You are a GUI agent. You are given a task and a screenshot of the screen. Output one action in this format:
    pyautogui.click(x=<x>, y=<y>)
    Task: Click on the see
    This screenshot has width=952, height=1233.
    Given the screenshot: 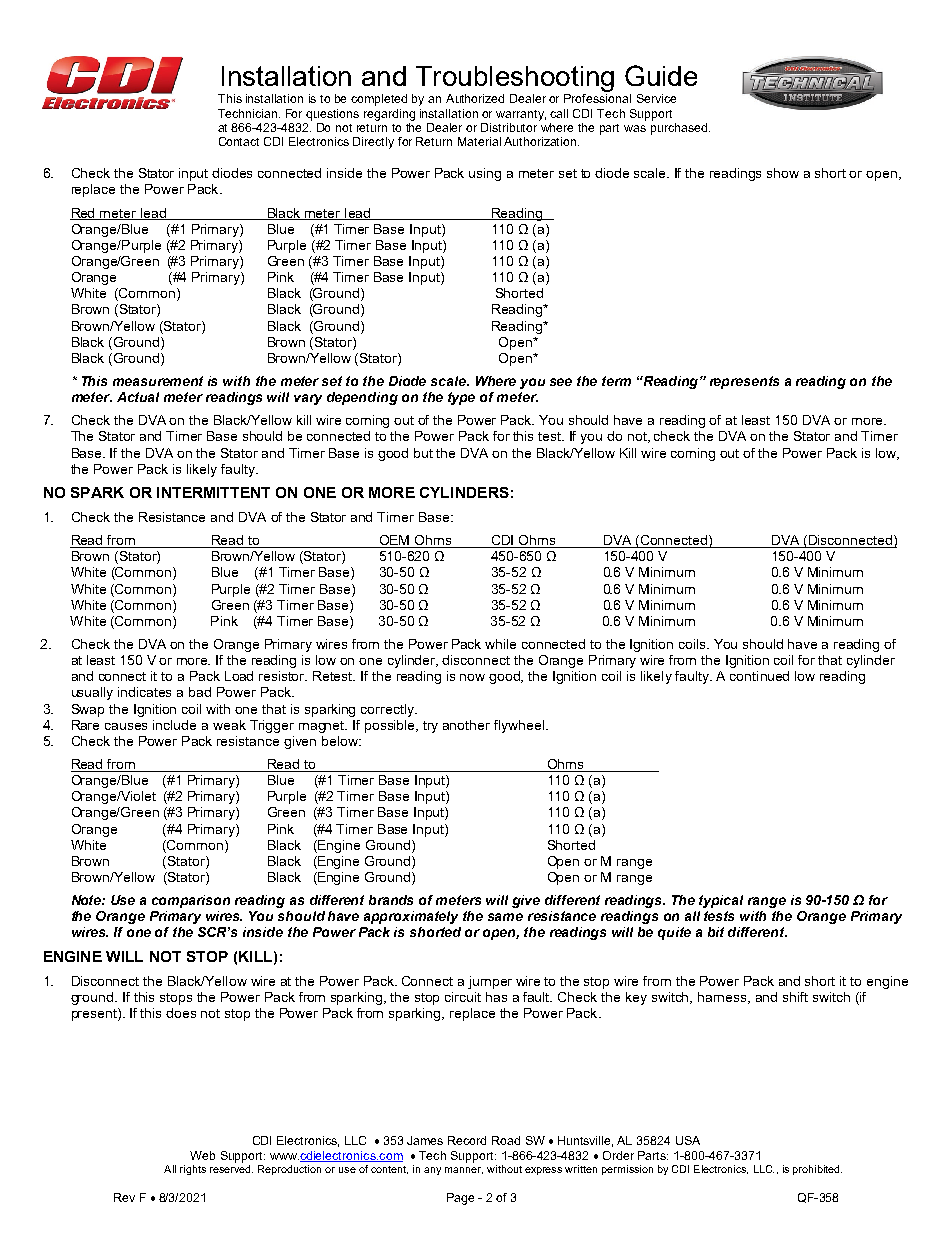 What is the action you would take?
    pyautogui.click(x=561, y=382)
